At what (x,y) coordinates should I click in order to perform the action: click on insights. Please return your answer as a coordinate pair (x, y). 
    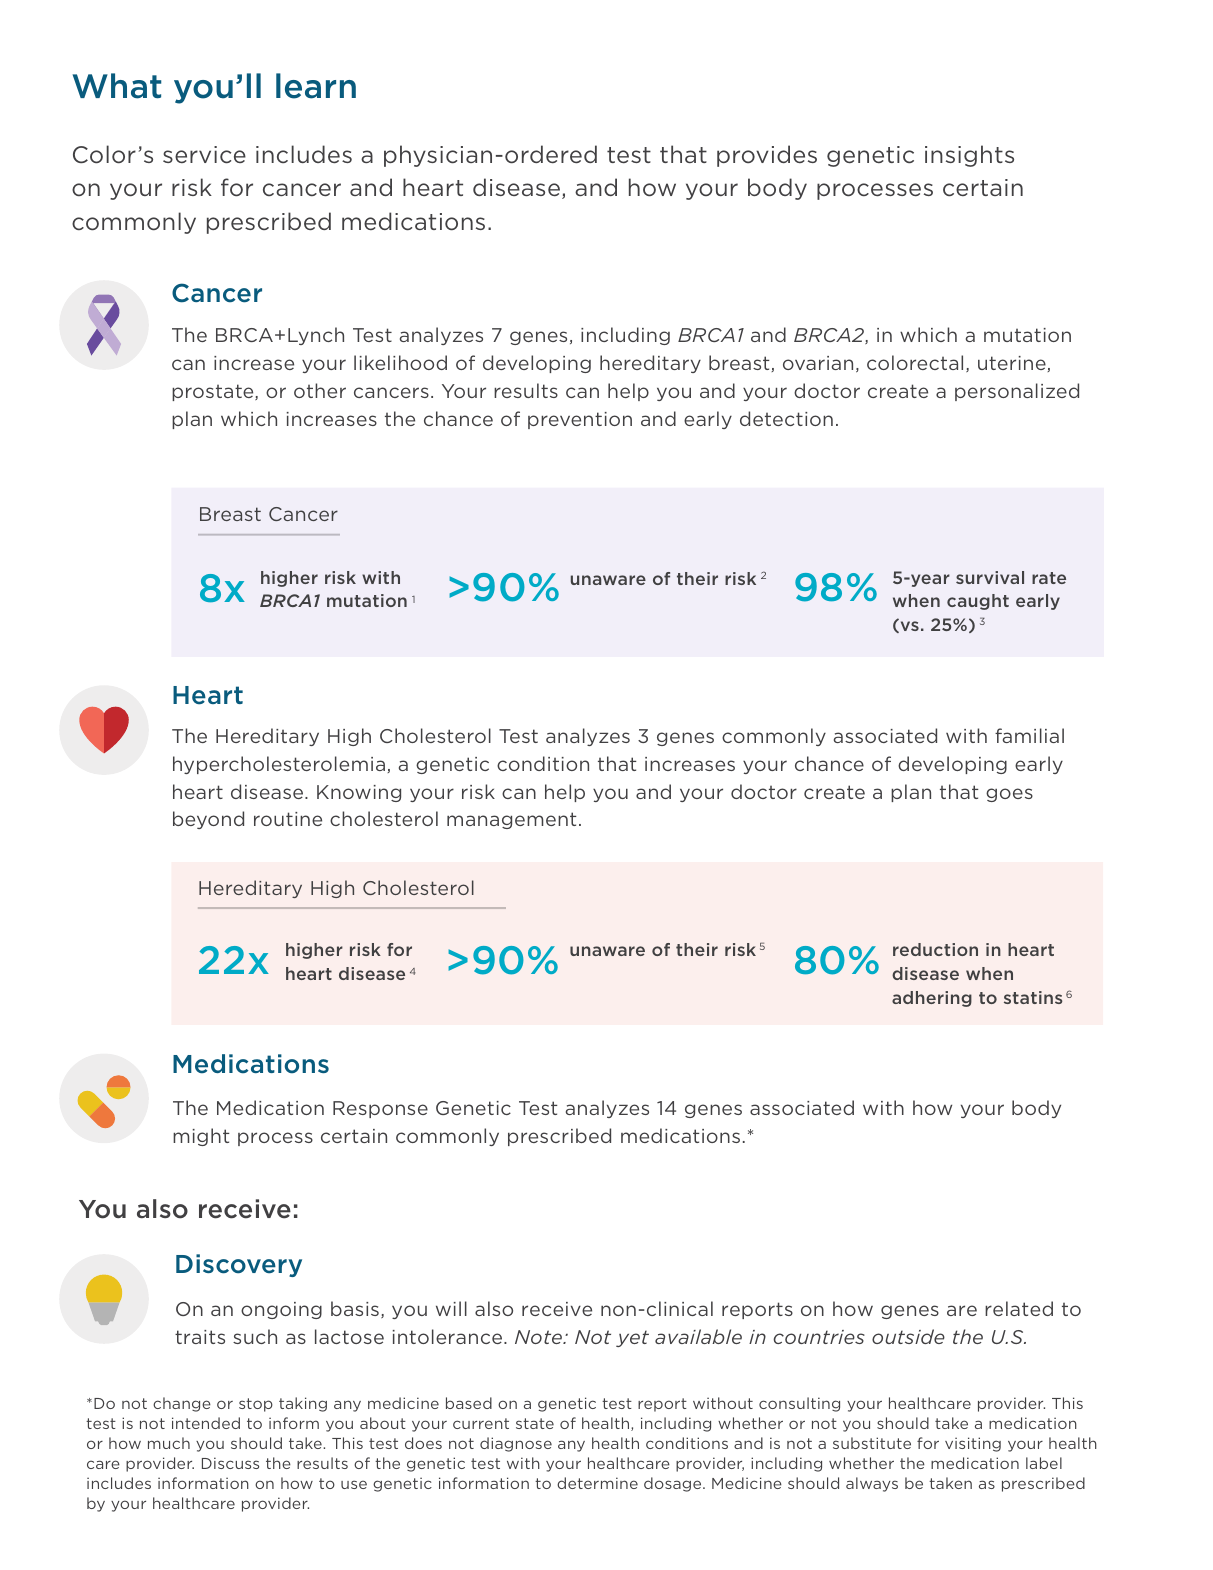
    Looking at the image, I should click on (969, 156).
